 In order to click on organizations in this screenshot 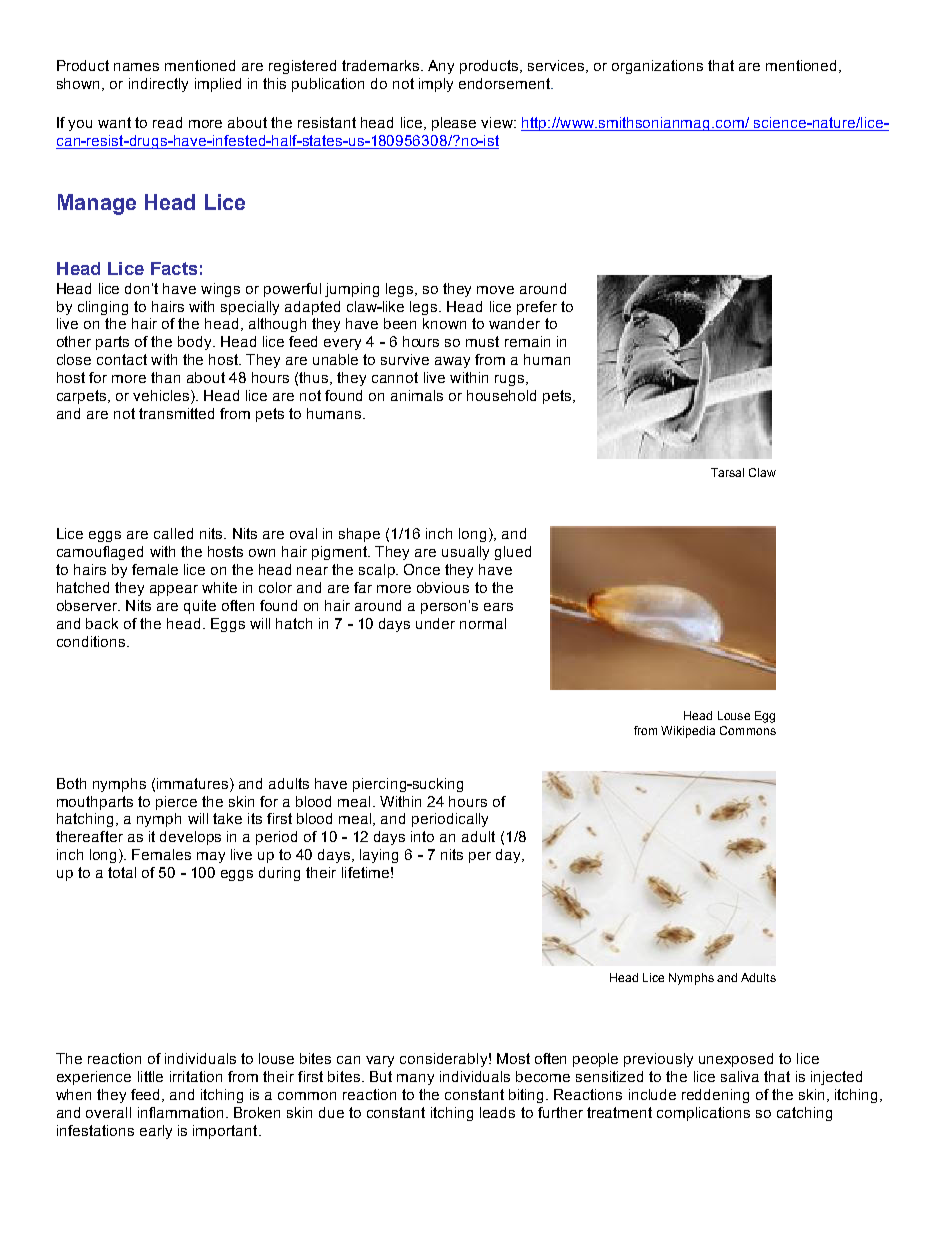, I will do `click(657, 67)`.
